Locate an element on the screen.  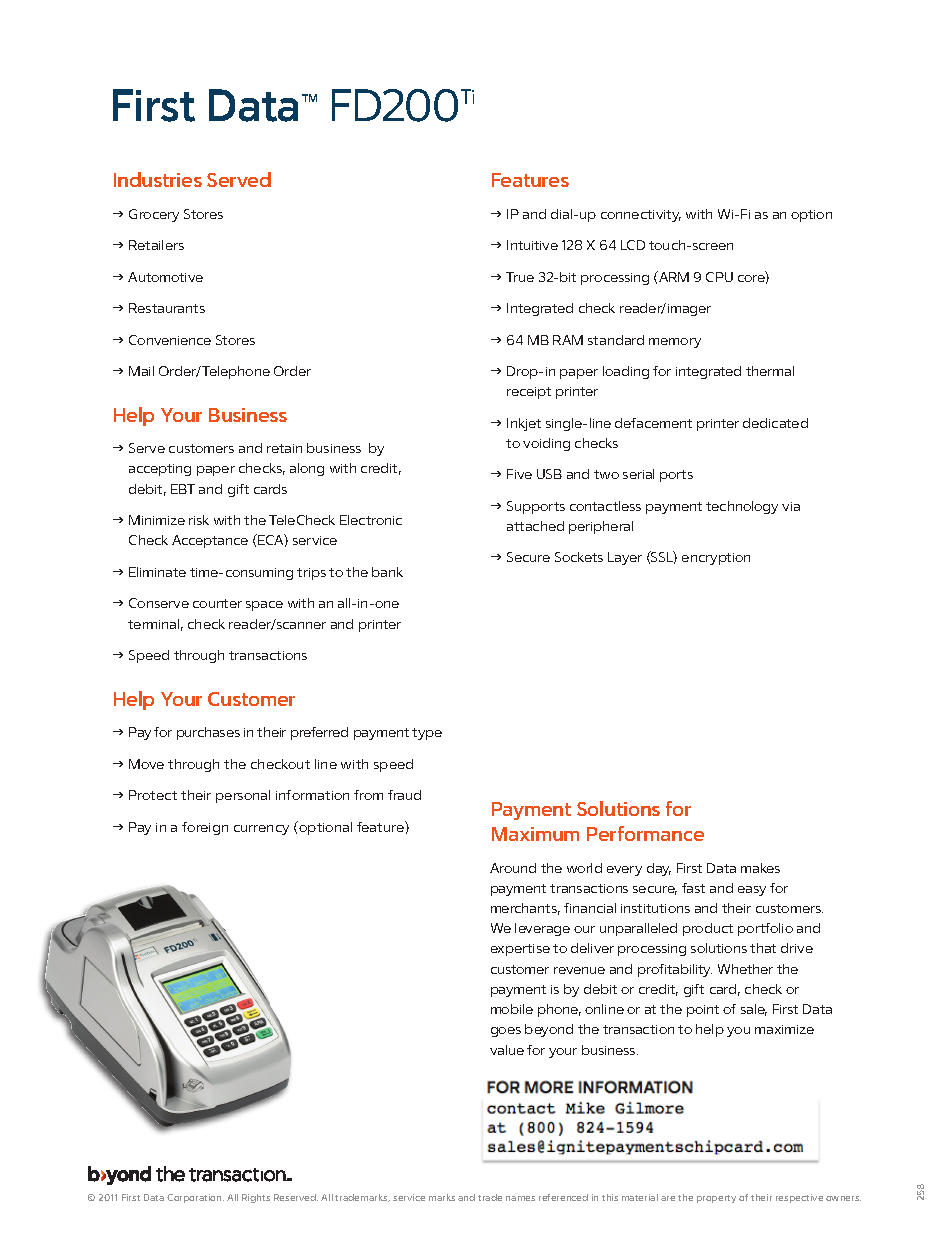
encryption is located at coordinates (716, 559).
